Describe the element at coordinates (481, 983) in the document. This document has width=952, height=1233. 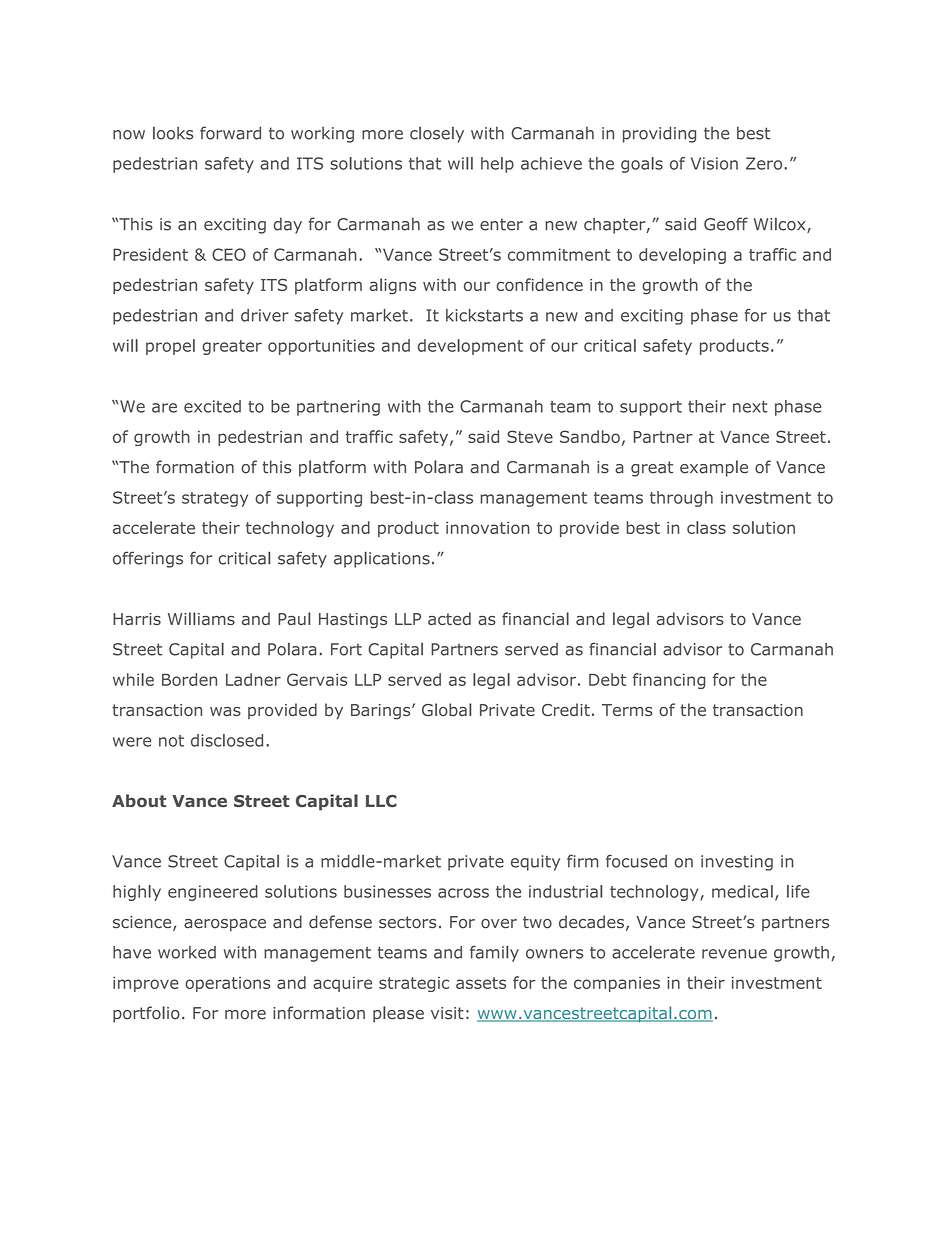
I see `assets` at that location.
